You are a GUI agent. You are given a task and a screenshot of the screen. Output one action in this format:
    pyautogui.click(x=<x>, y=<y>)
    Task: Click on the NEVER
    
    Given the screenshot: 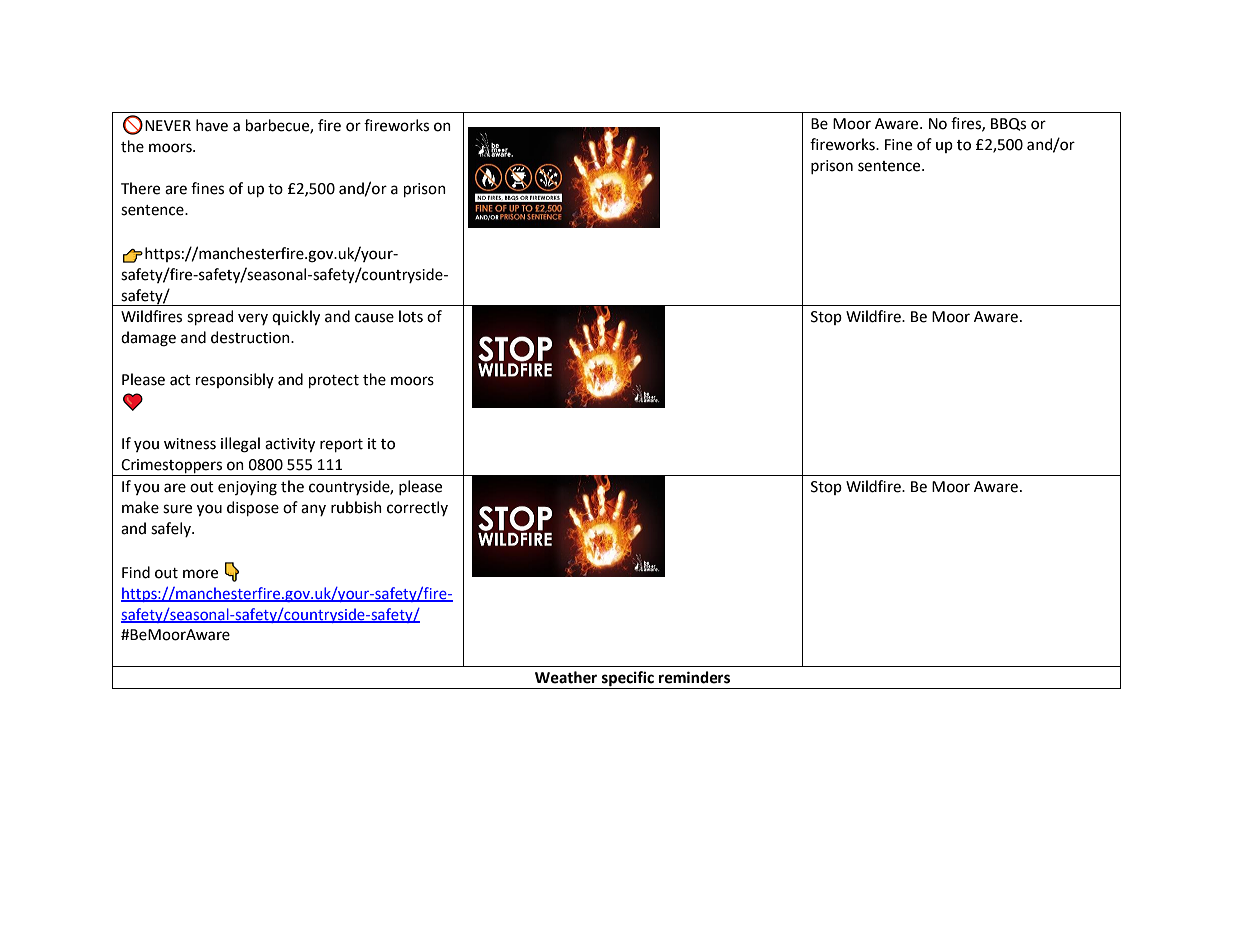 What is the action you would take?
    pyautogui.click(x=168, y=125)
